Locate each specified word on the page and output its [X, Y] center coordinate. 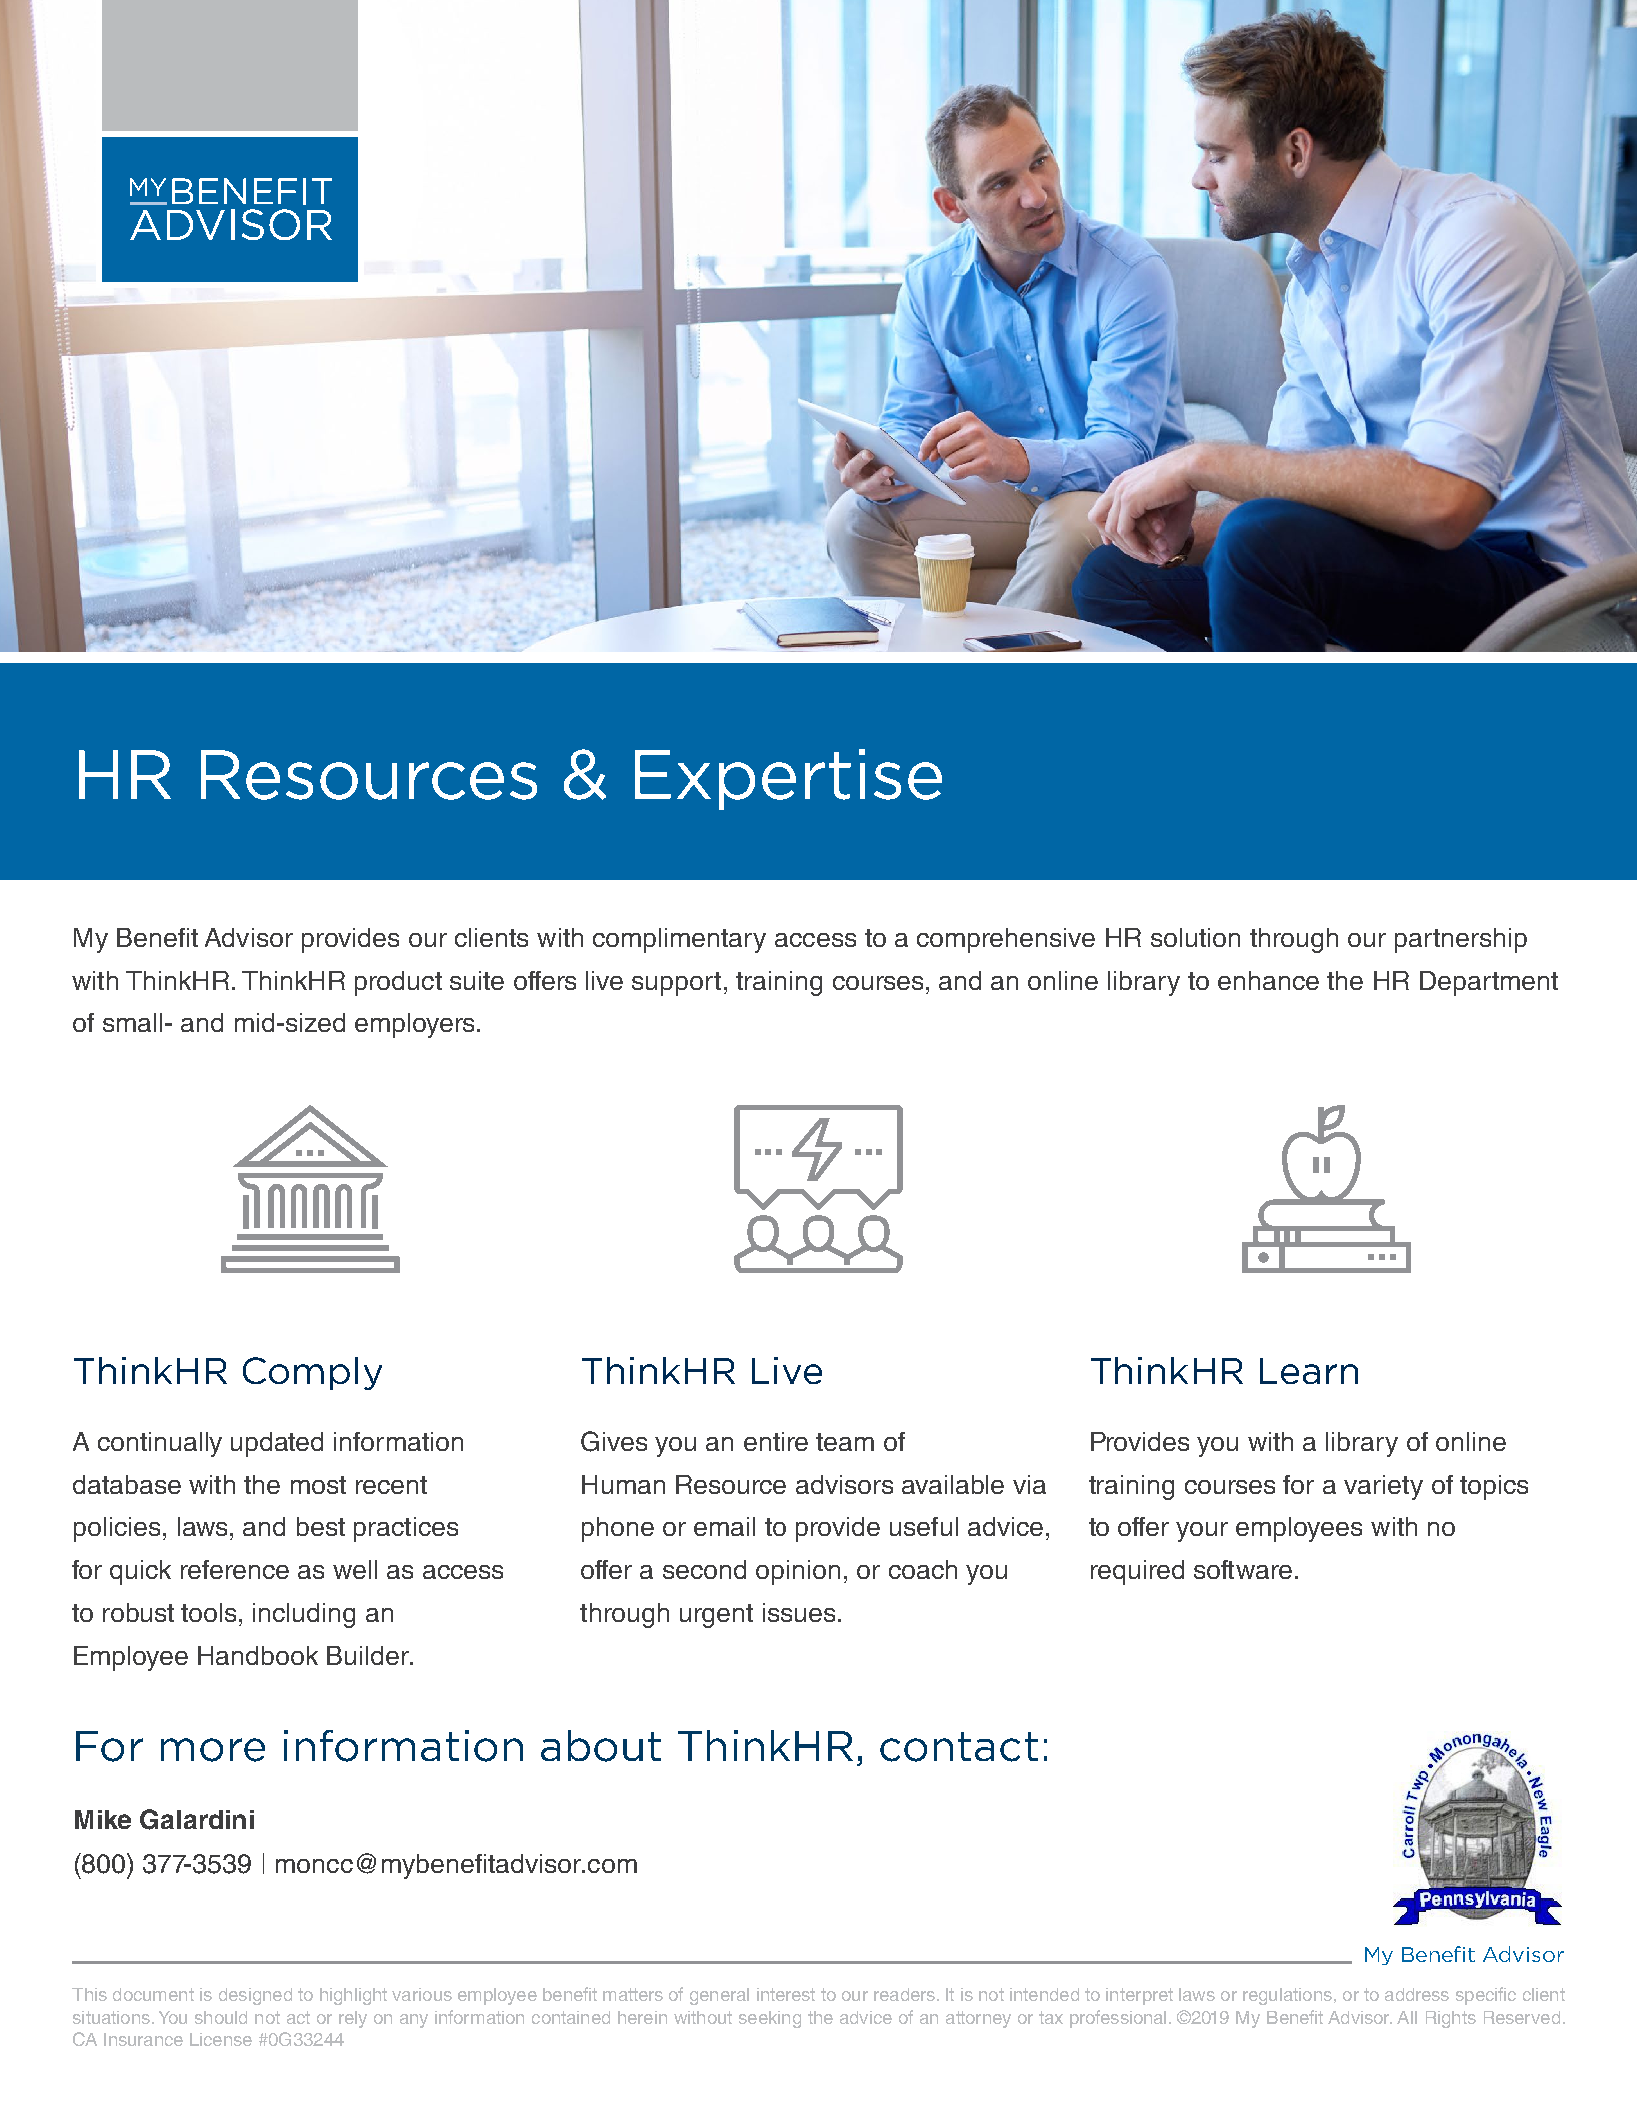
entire [776, 1441]
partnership [1461, 940]
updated [277, 1444]
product [398, 983]
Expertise [788, 779]
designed [255, 1996]
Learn [1309, 1371]
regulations [1287, 1996]
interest [786, 1994]
